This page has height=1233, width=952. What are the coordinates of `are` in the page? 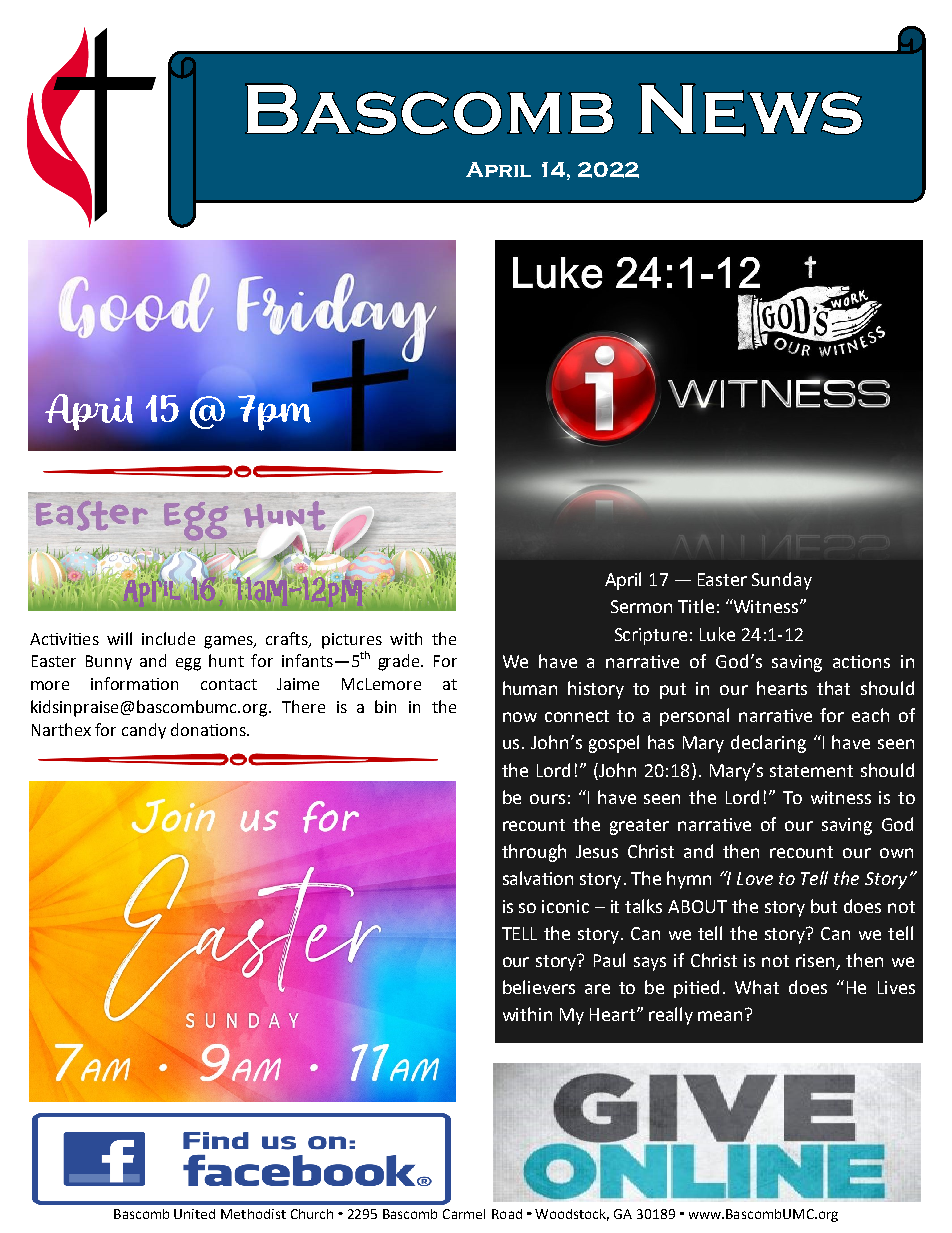 It's located at (597, 989).
